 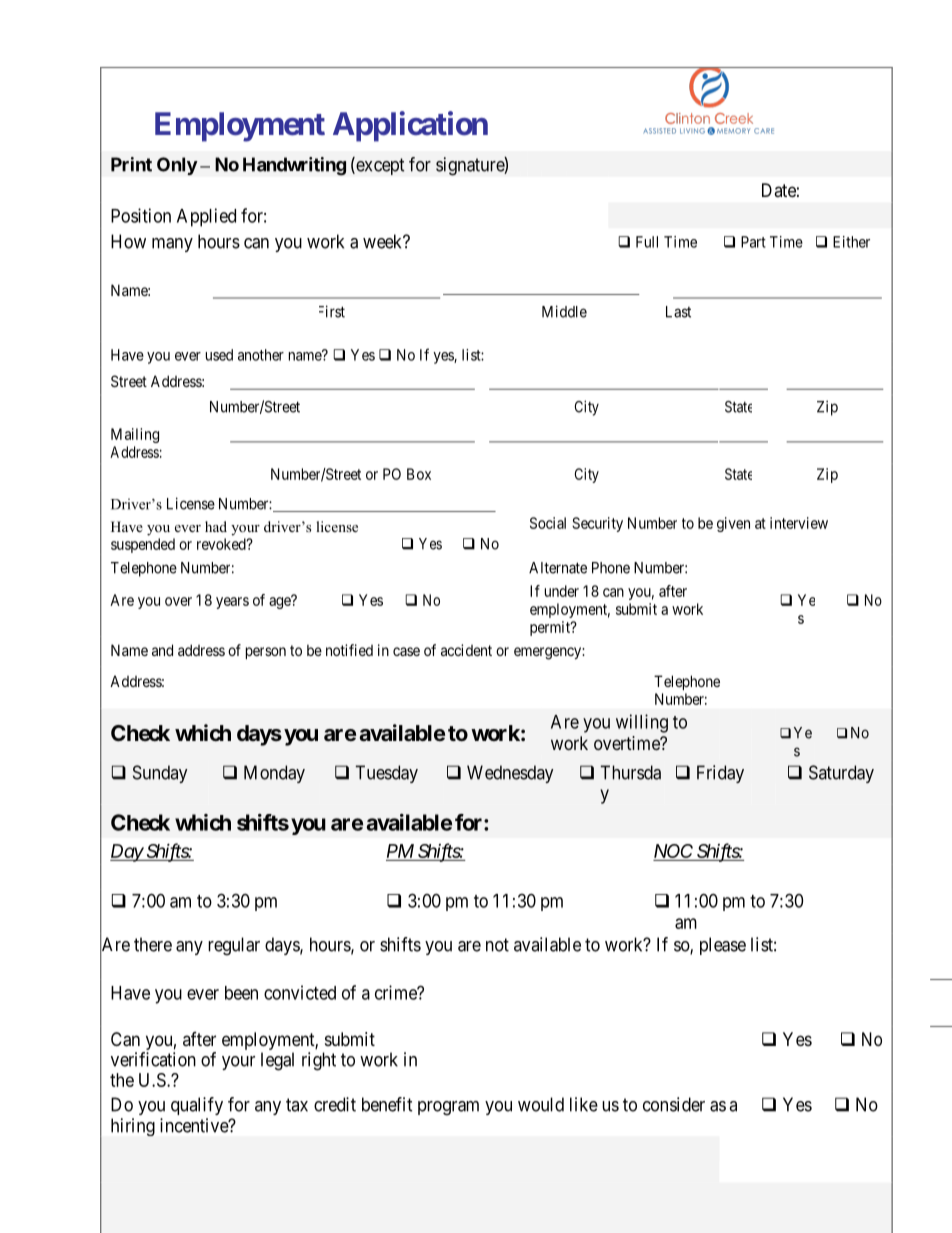 I want to click on Only, so click(x=177, y=166).
